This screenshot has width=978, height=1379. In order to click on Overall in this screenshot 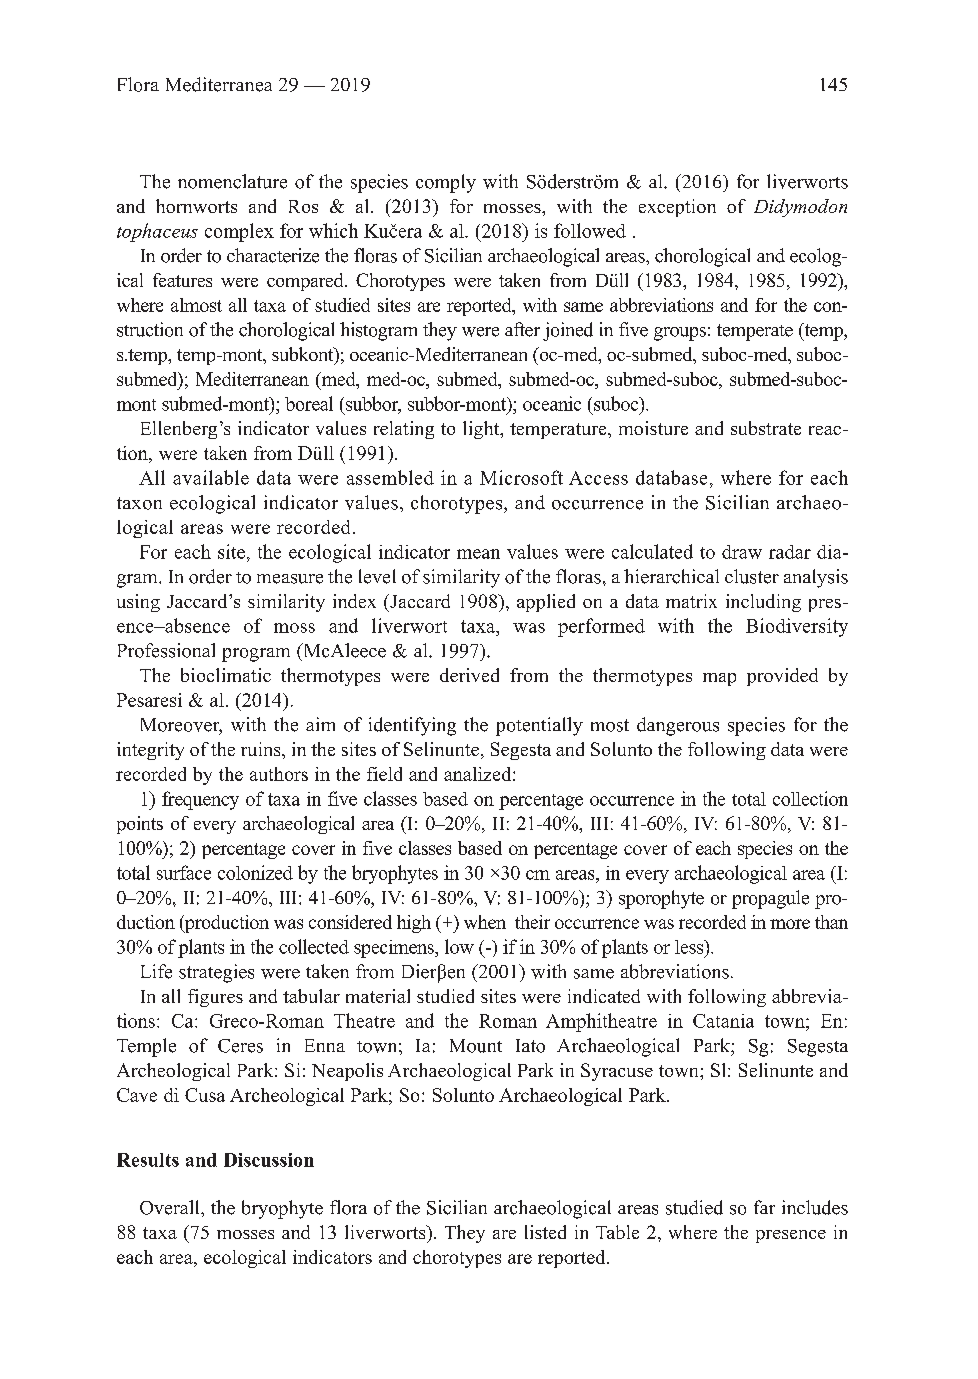, I will do `click(171, 1207)`.
